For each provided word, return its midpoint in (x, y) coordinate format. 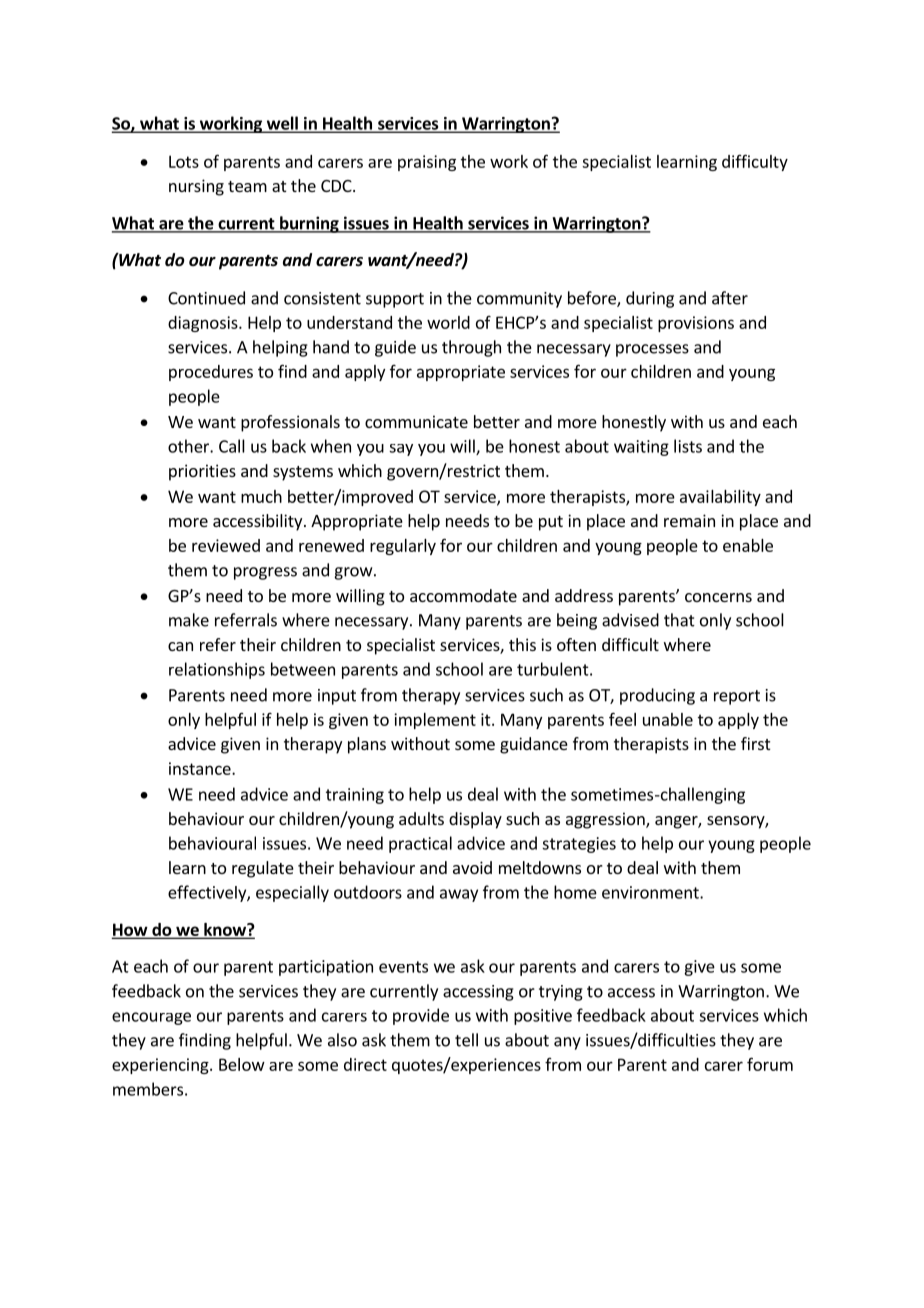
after (730, 298)
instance (201, 768)
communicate (416, 421)
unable (668, 719)
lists (688, 446)
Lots (184, 161)
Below (242, 1064)
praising (427, 163)
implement (435, 721)
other (189, 446)
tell (466, 1040)
